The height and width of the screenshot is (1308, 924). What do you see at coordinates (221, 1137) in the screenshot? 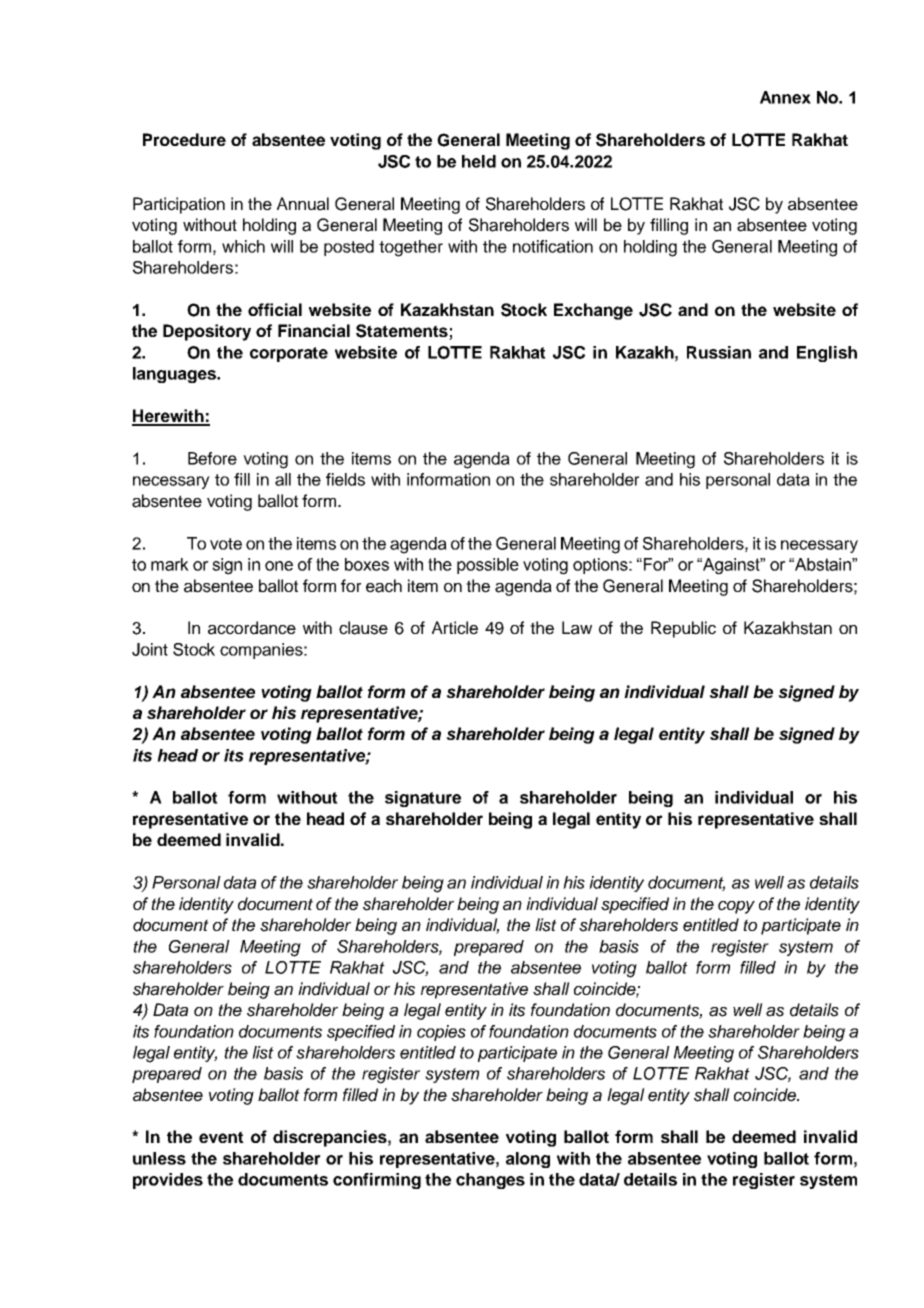
I see `event` at bounding box center [221, 1137].
